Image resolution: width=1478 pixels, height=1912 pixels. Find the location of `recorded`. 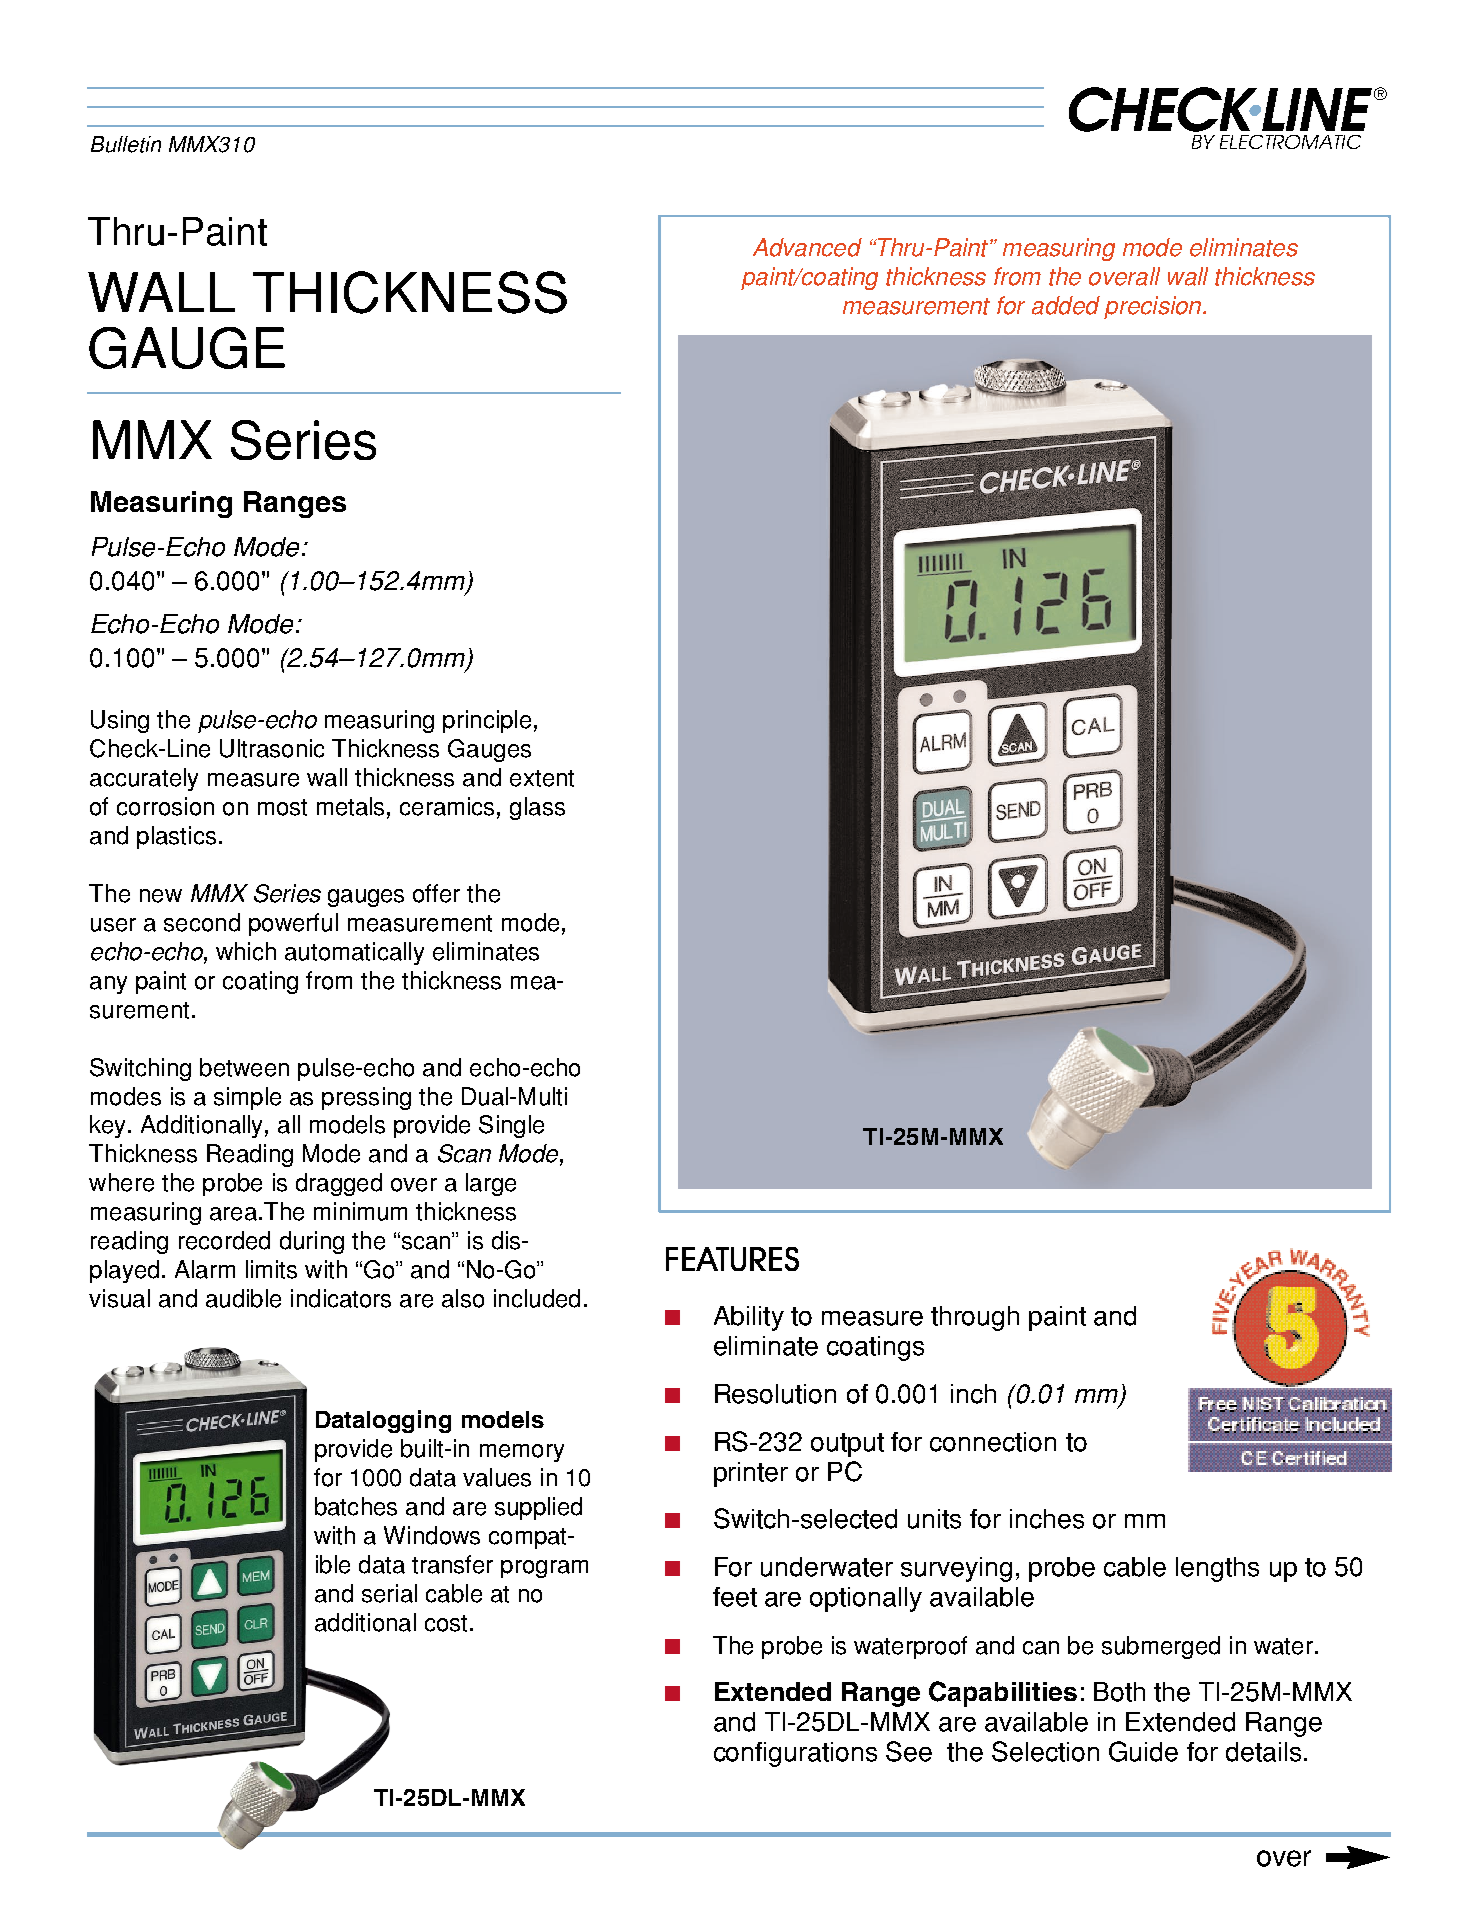

recorded is located at coordinates (224, 1240).
